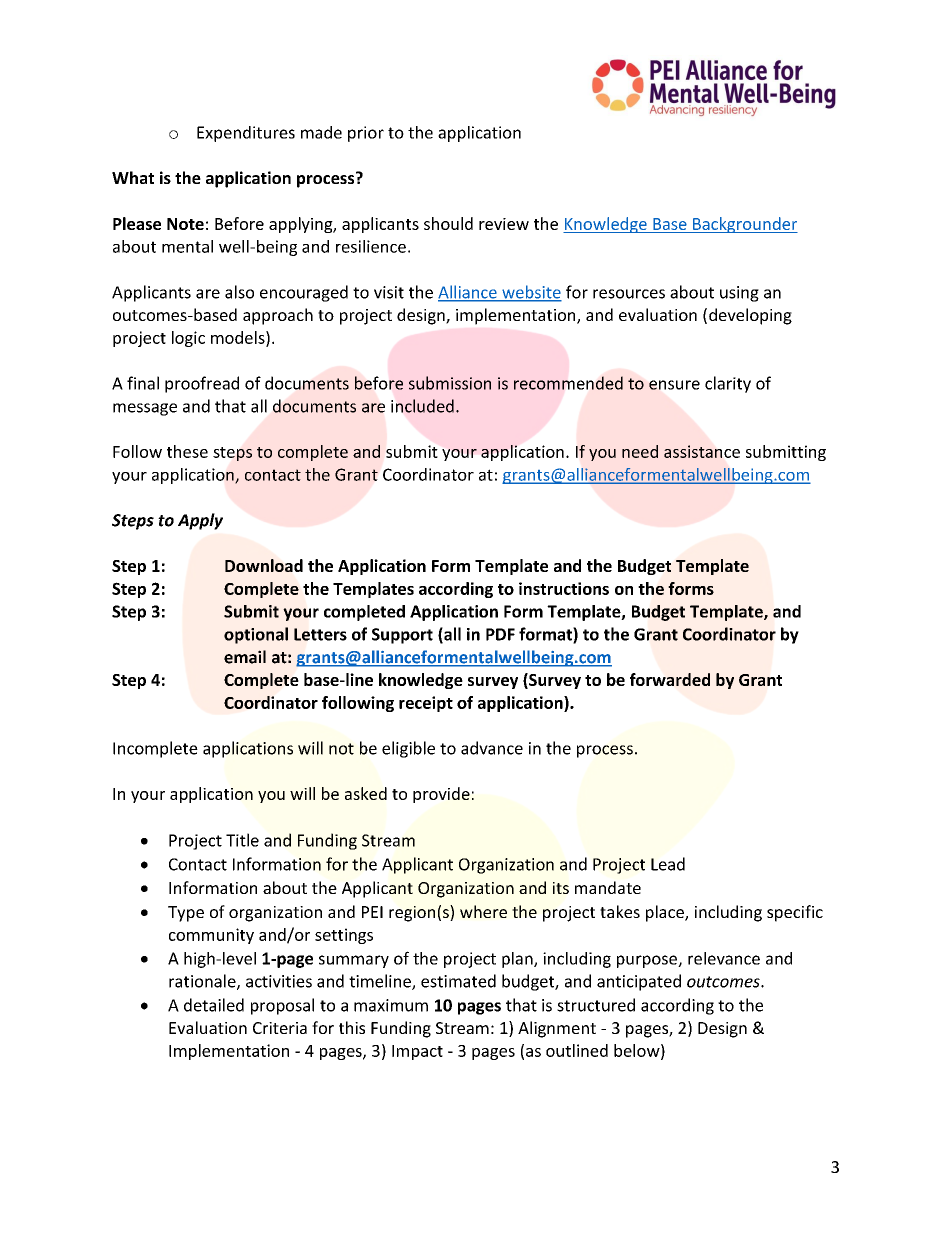 The width and height of the image is (952, 1233). I want to click on using, so click(739, 294).
